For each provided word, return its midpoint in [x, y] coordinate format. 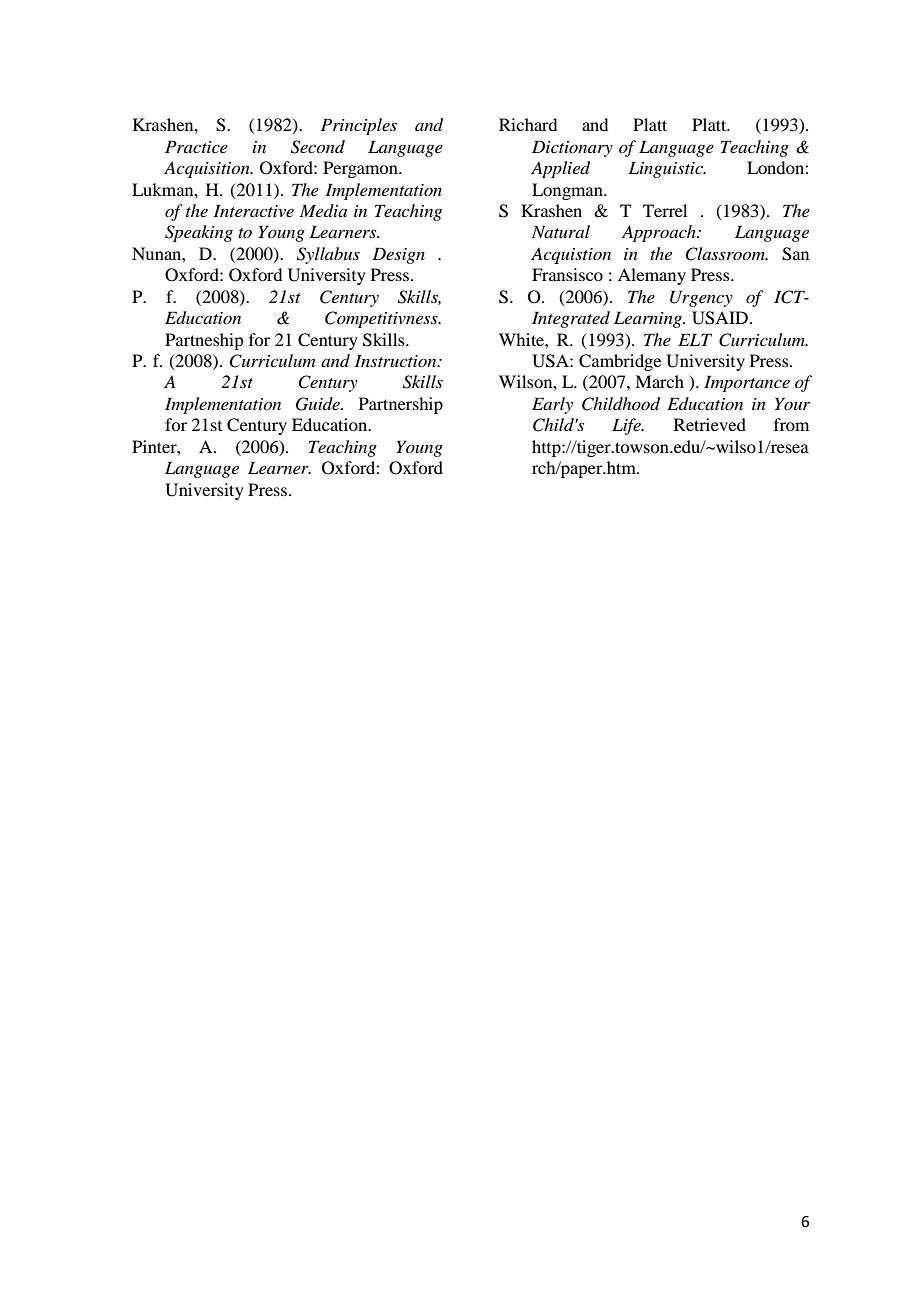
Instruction [396, 360]
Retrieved [710, 424]
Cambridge [620, 362]
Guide [319, 404]
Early [552, 405]
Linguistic [666, 169]
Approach [660, 233]
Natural [561, 231]
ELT [695, 339]
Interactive [253, 210]
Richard [528, 124]
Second [318, 147]
